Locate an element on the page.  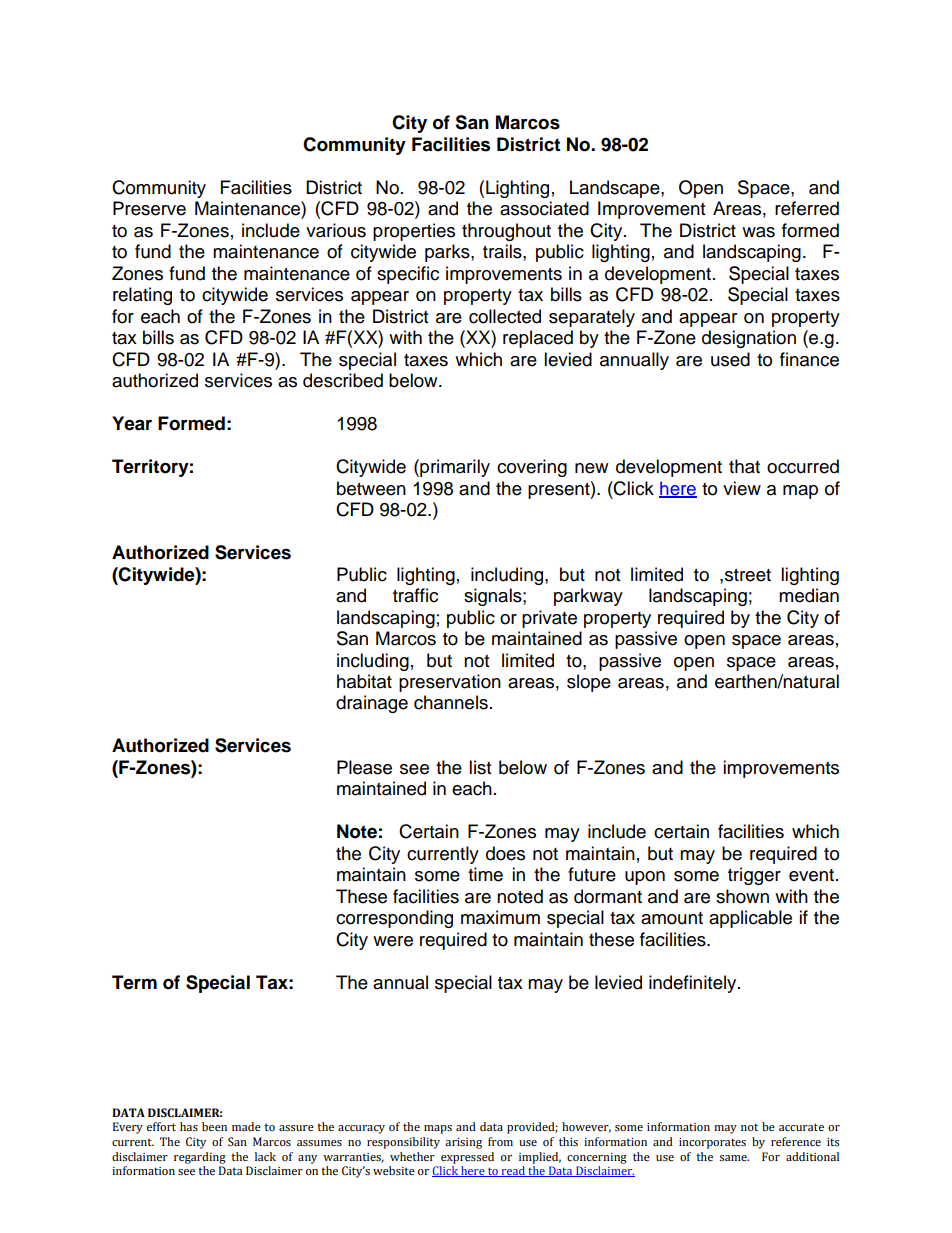
Term is located at coordinates (134, 982).
